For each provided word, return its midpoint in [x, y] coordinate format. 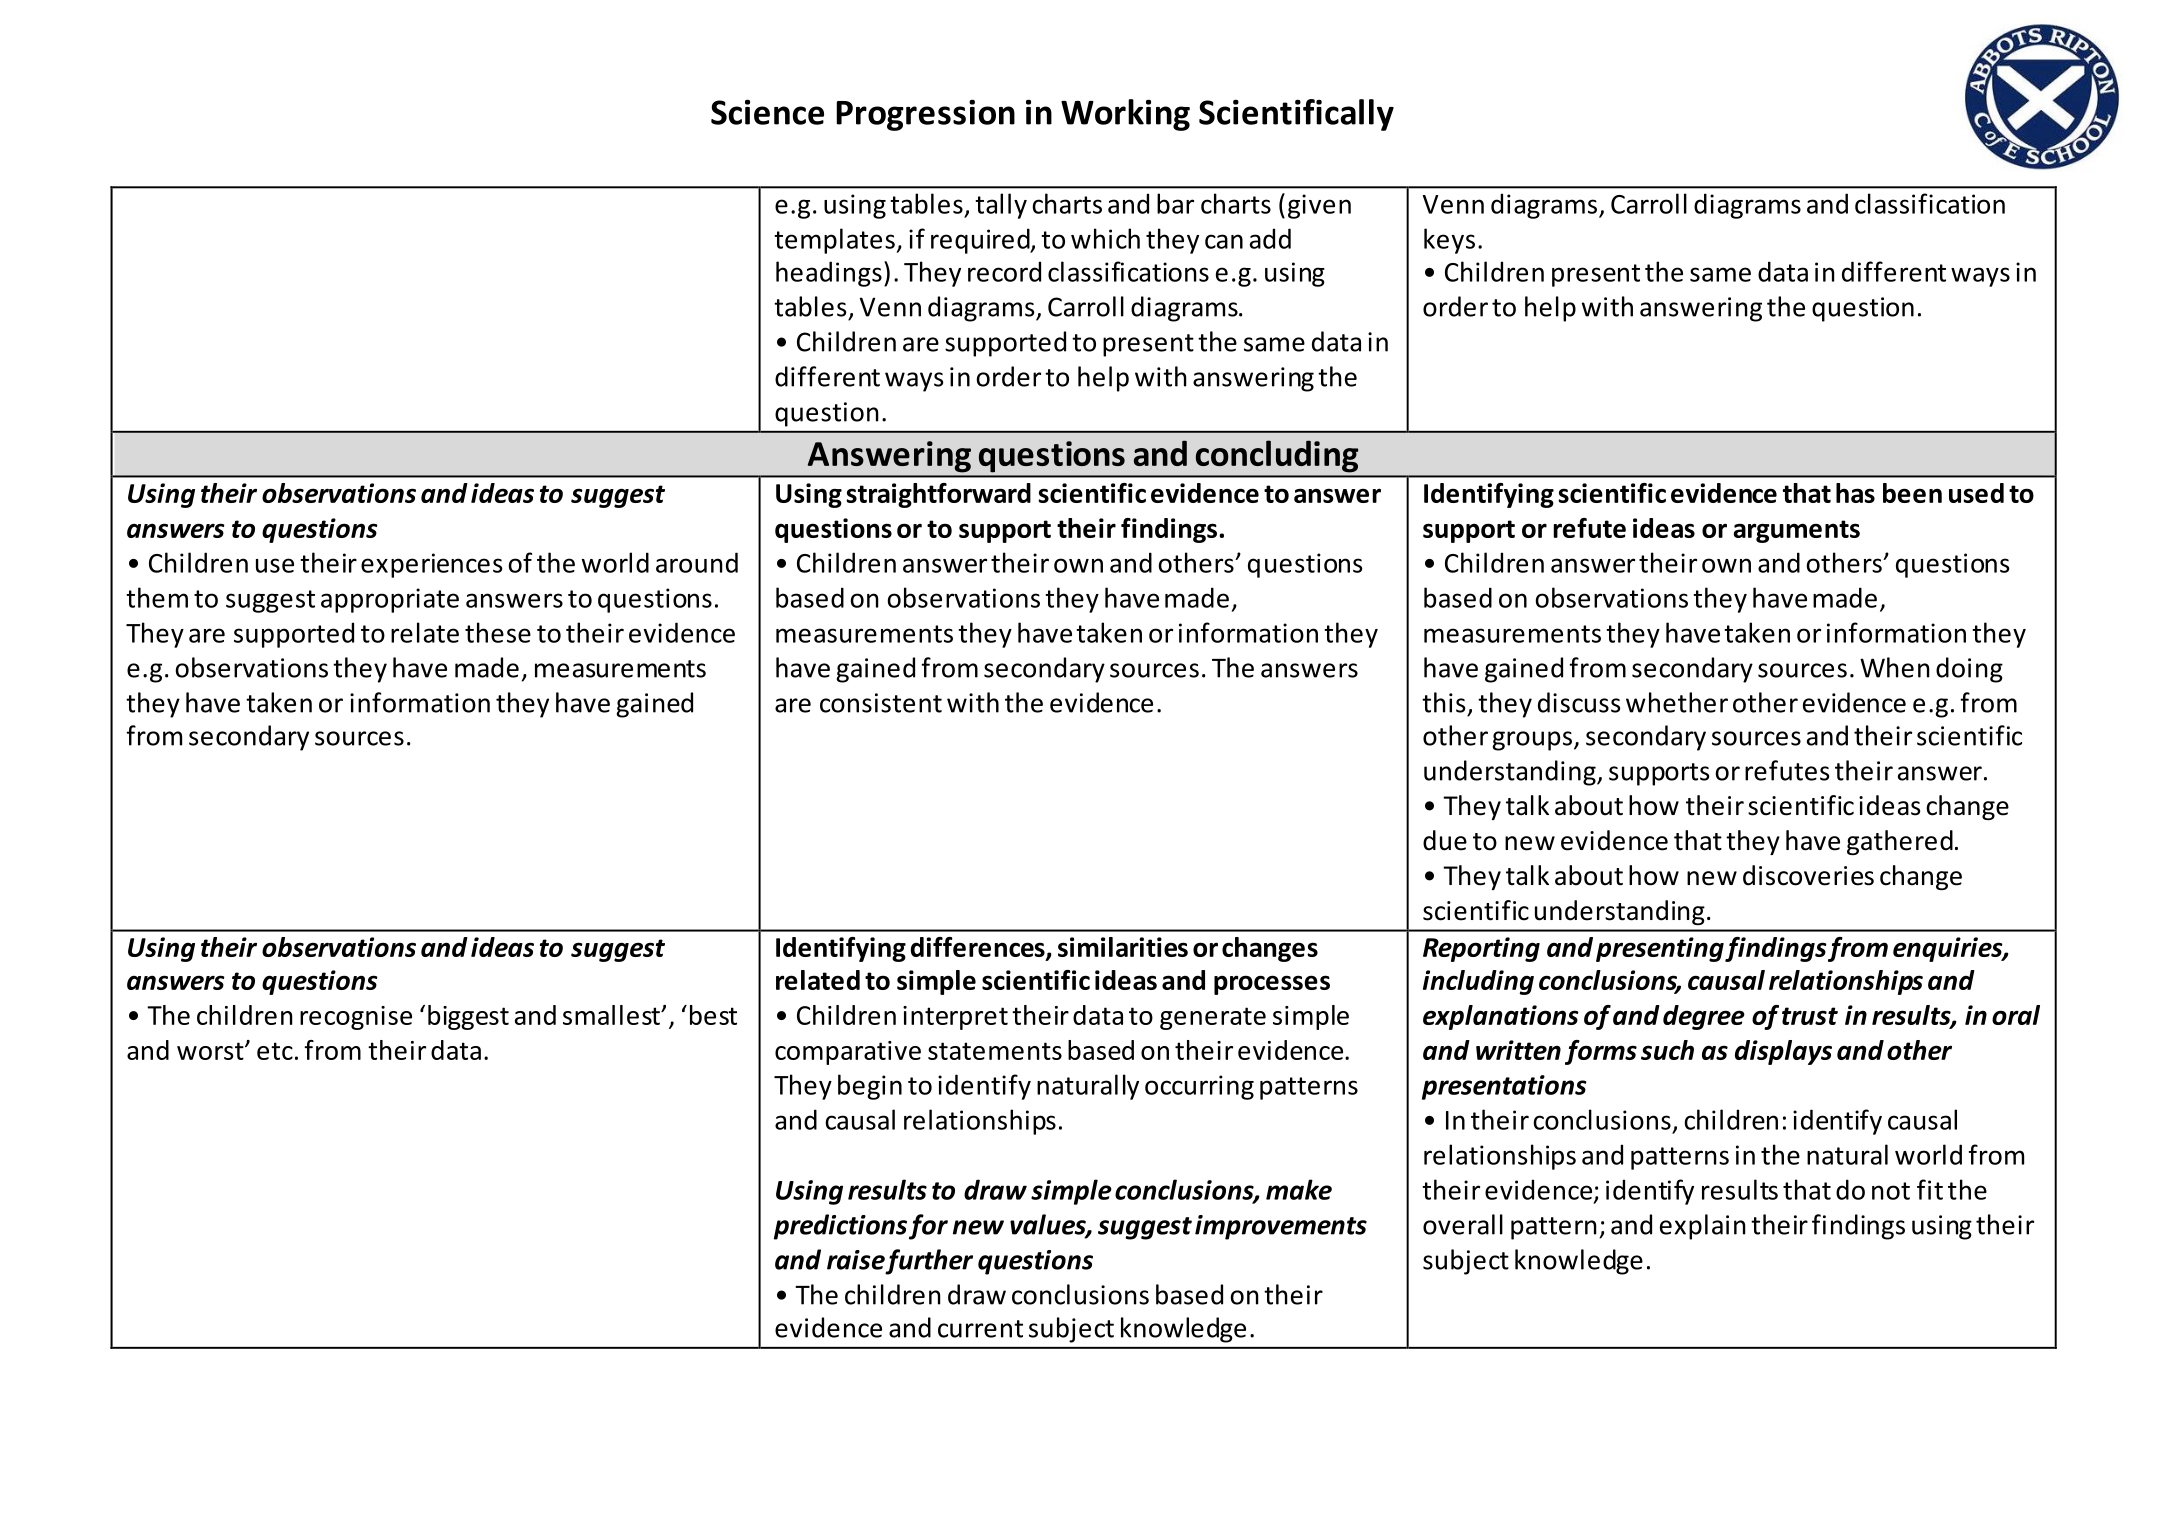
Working [1125, 115]
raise [856, 1260]
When [1895, 667]
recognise [356, 1018]
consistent [881, 703]
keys [1449, 241]
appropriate [390, 600]
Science [767, 112]
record [1004, 271]
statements [995, 1051]
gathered [1900, 842]
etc [275, 1051]
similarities [1123, 947]
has [1855, 493]
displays [1783, 1052]
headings [829, 274]
